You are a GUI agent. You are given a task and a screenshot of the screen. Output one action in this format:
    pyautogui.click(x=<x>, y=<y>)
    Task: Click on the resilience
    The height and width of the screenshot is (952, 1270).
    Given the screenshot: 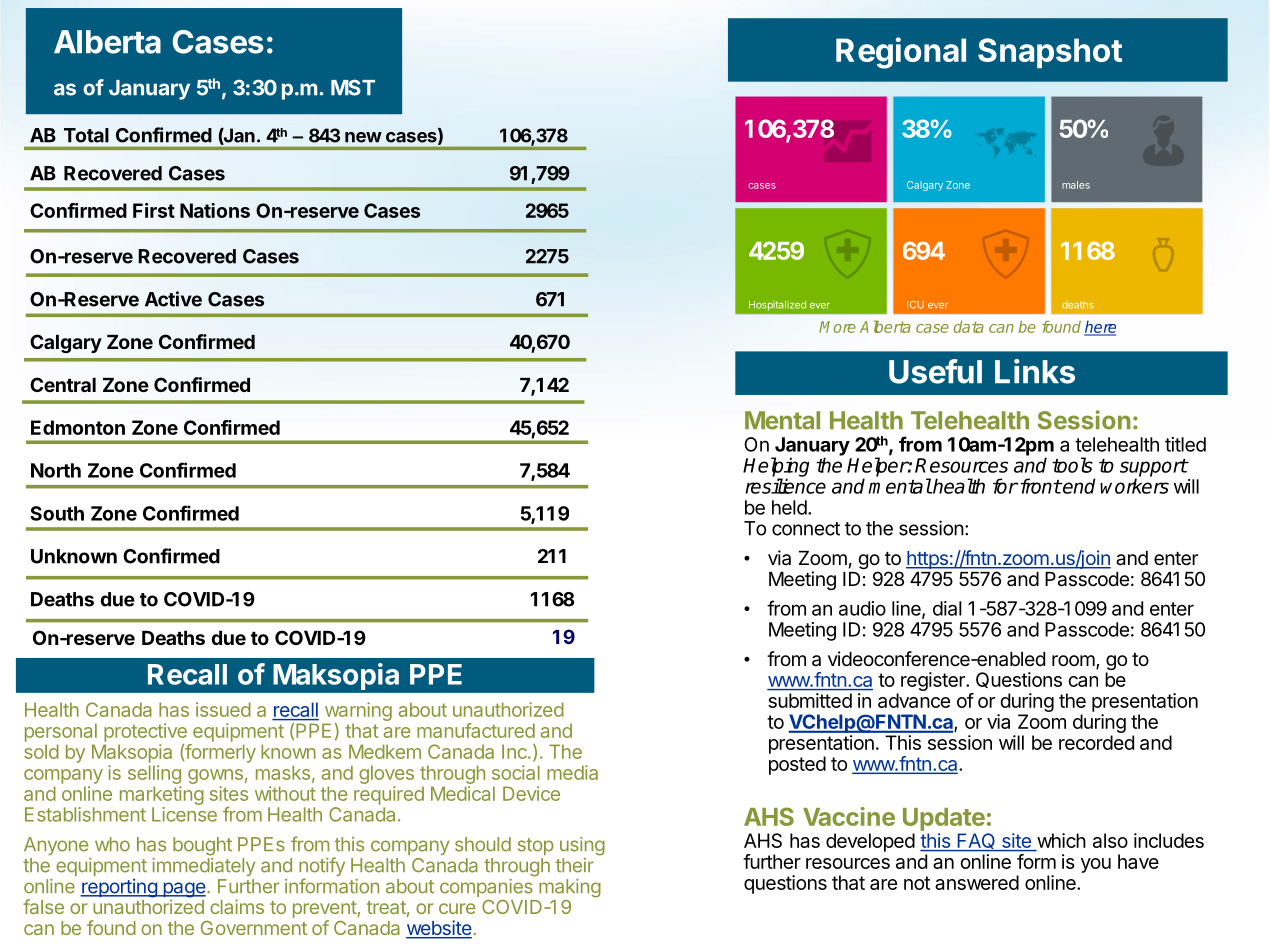 What is the action you would take?
    pyautogui.click(x=785, y=486)
